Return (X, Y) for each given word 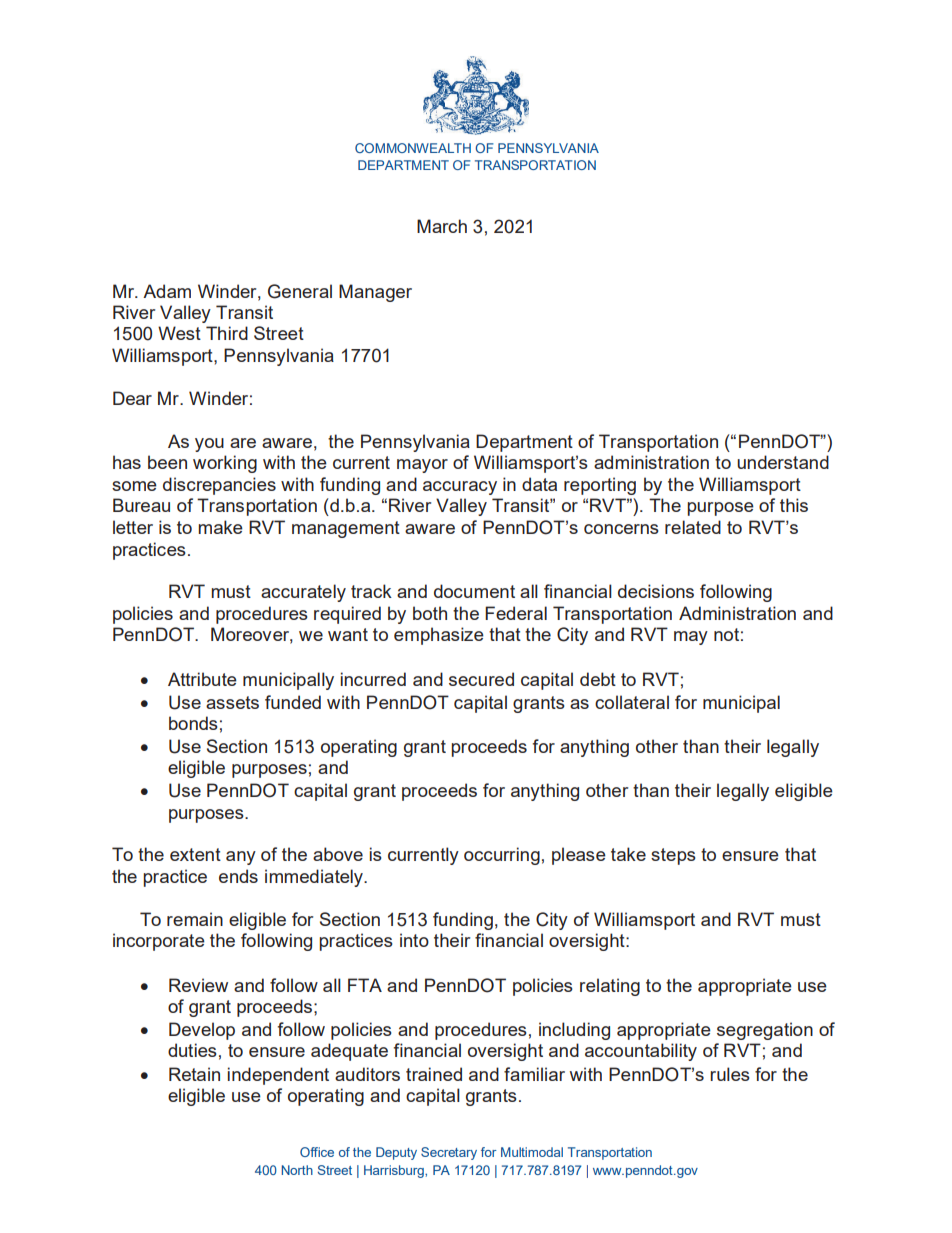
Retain (194, 1074)
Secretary (449, 1153)
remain (195, 919)
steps (673, 856)
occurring (502, 856)
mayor (422, 466)
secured (481, 679)
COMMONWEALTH (413, 148)
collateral (632, 702)
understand (783, 462)
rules (730, 1074)
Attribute (202, 679)
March (442, 226)
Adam (167, 291)
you (209, 445)
